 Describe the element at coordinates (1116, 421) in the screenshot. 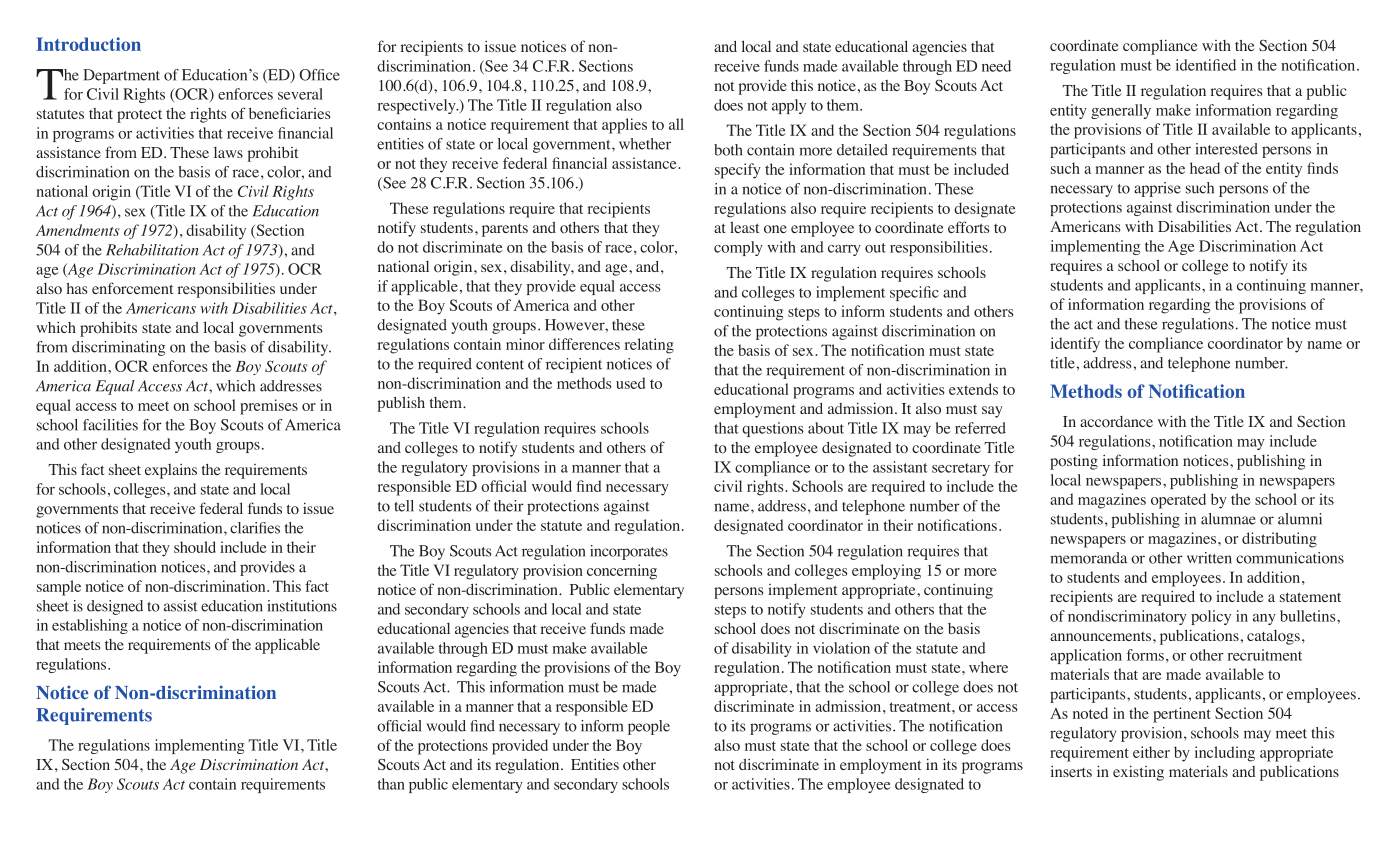

I see `accordance` at that location.
